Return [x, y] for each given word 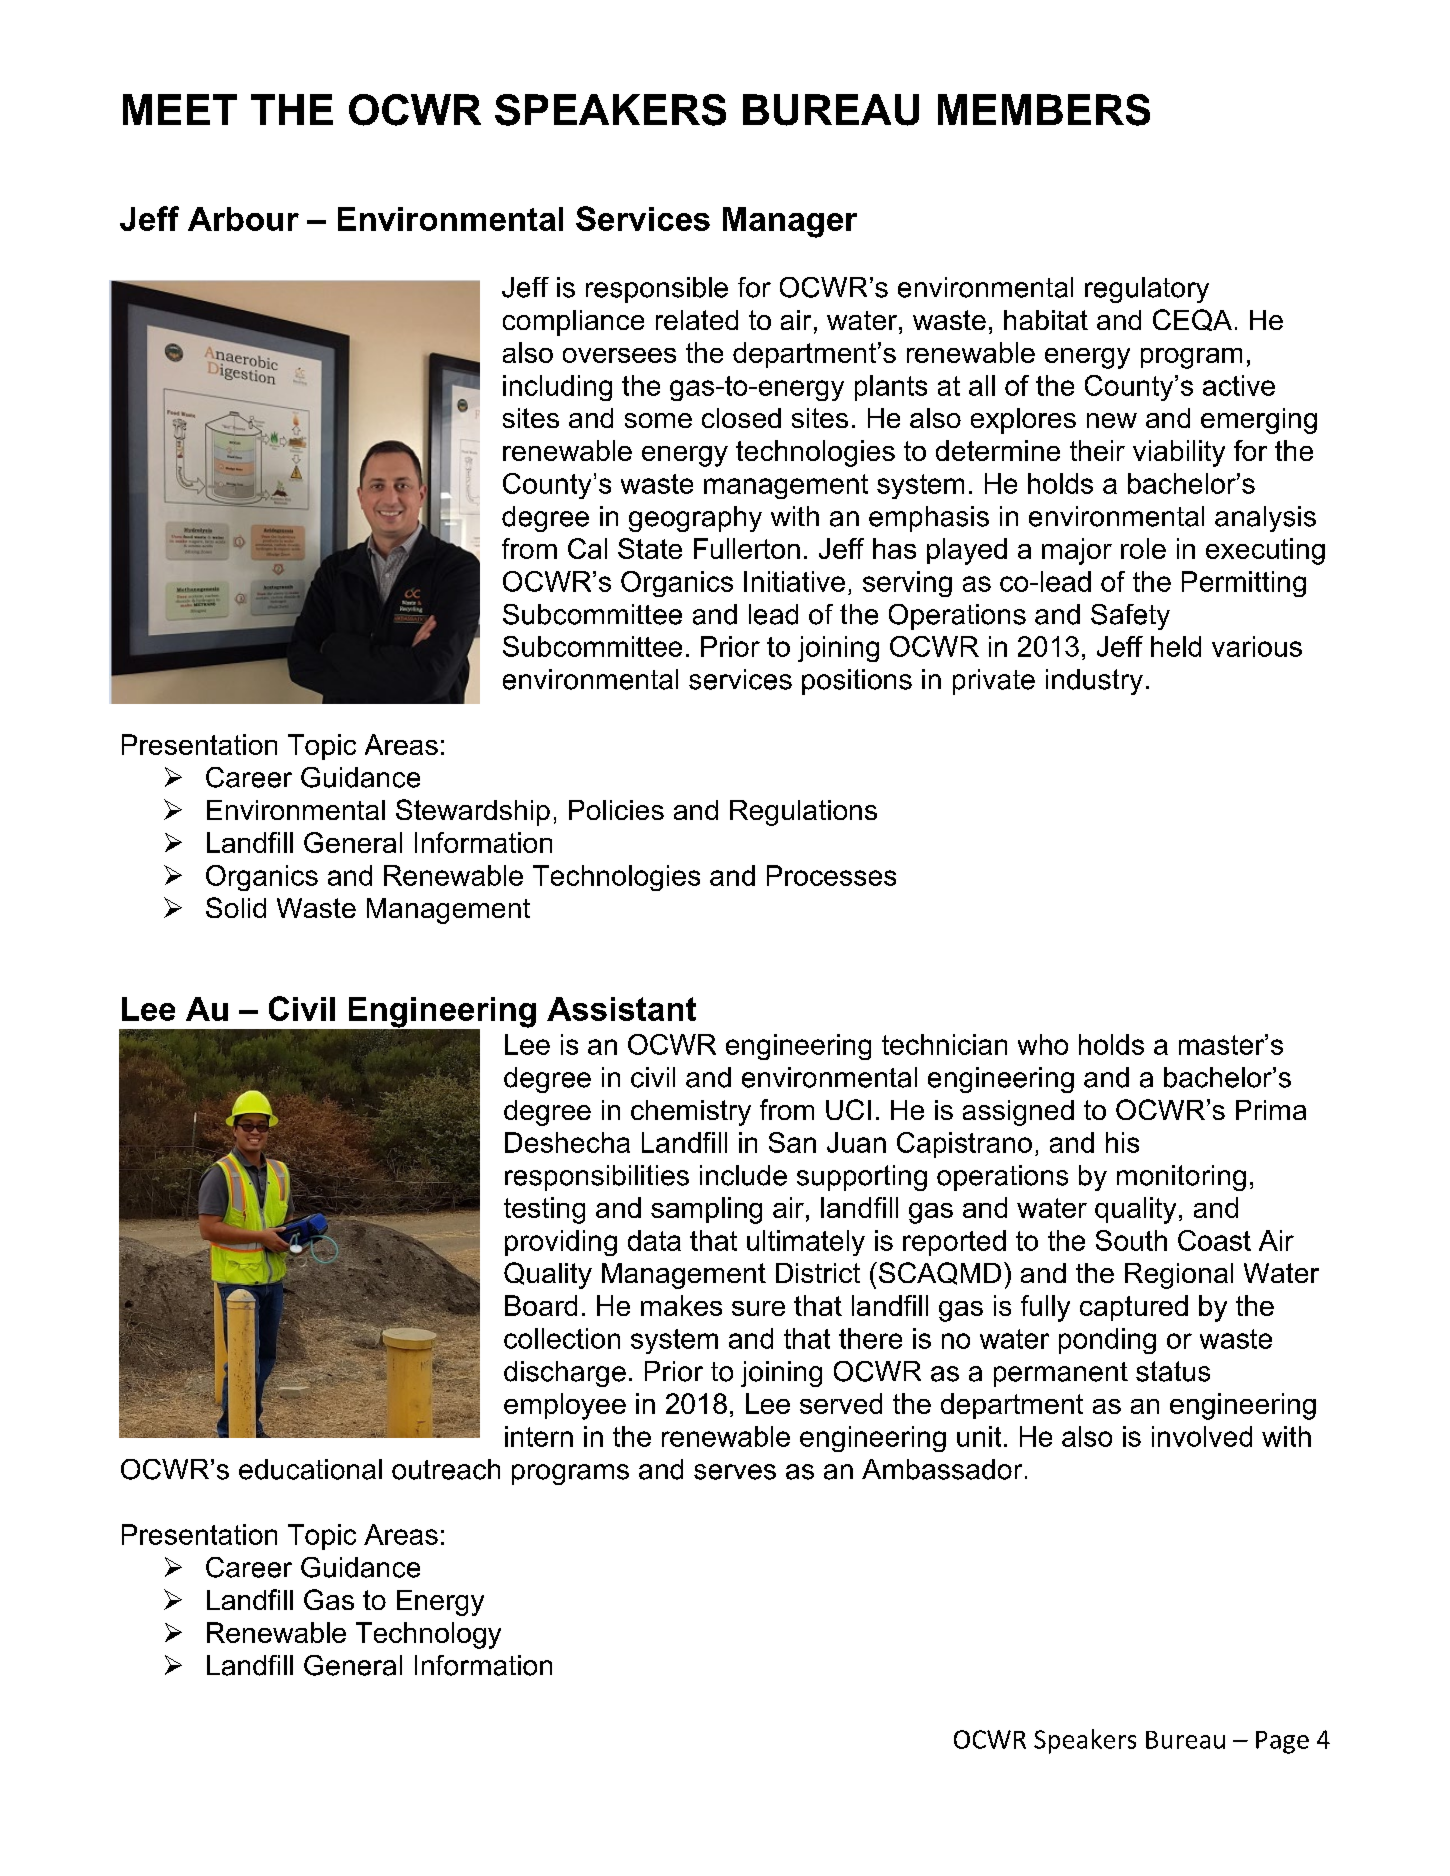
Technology [428, 1635]
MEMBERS [1044, 110]
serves [735, 1472]
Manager [790, 222]
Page [1282, 1742]
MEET [180, 109]
